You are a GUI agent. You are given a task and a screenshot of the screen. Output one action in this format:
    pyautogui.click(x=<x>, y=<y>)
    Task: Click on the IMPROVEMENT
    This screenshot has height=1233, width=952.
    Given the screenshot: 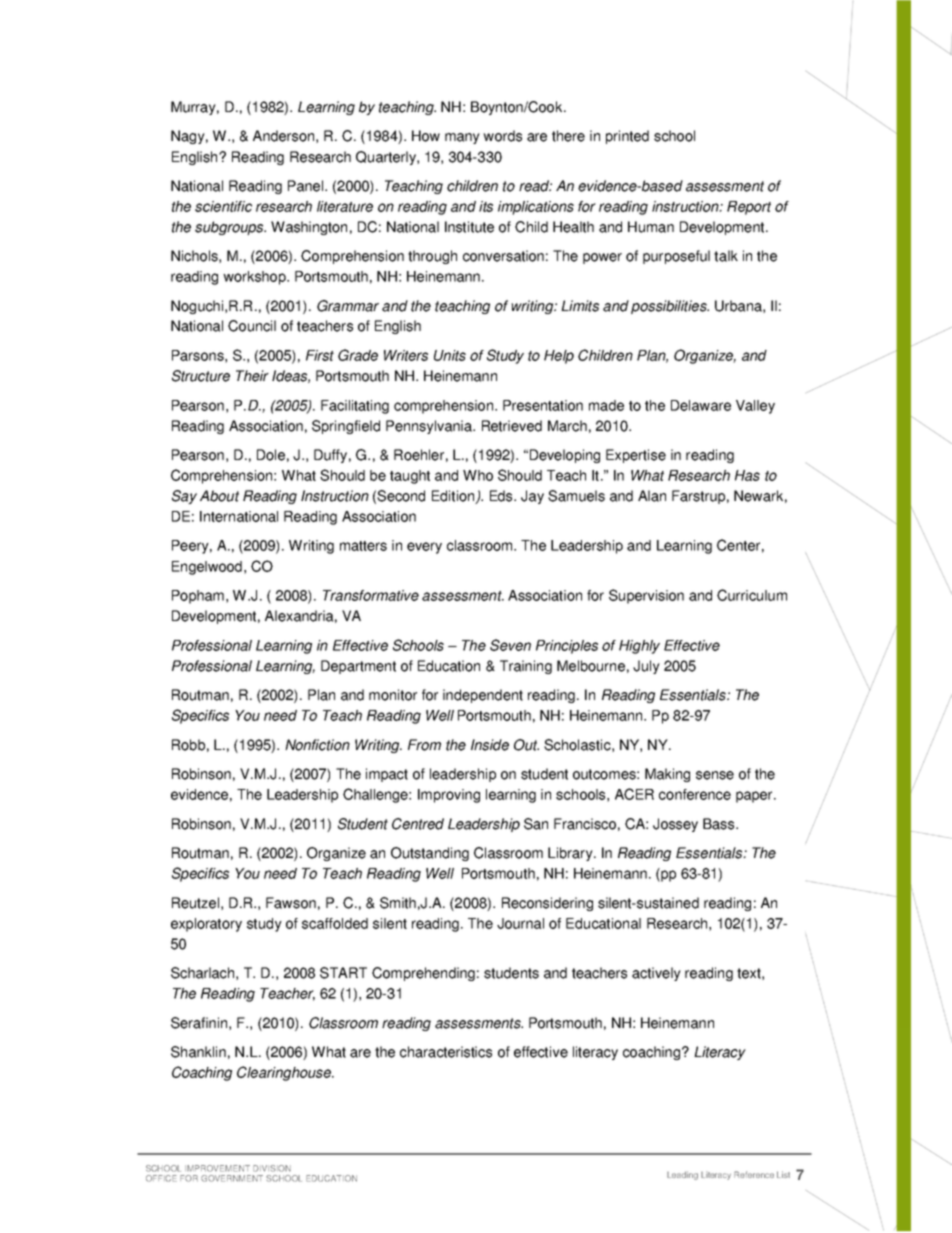 What is the action you would take?
    pyautogui.click(x=217, y=1168)
